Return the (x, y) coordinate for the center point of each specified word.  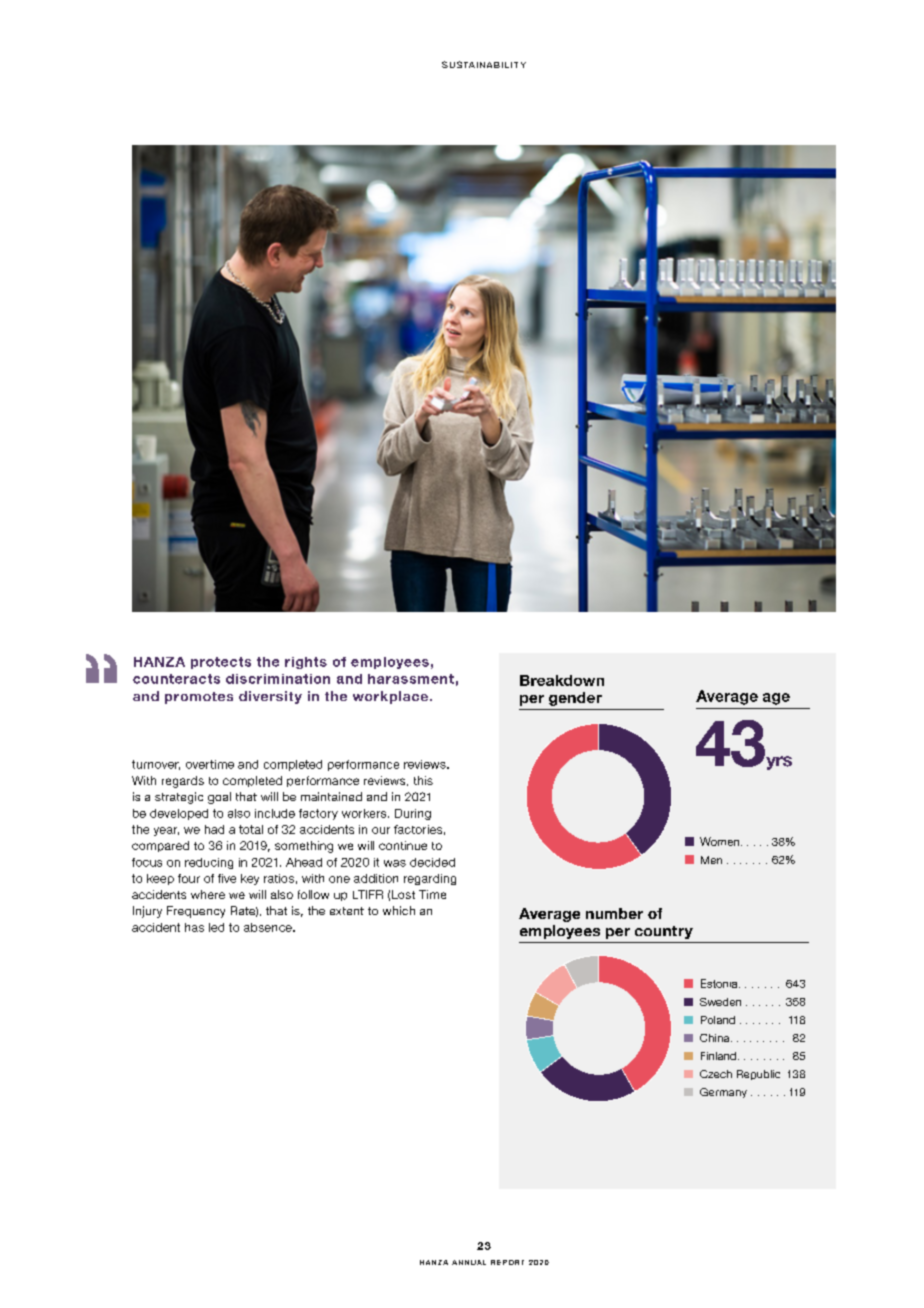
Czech (716, 1074)
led (216, 927)
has (194, 927)
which (399, 910)
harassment (411, 679)
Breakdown (562, 680)
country (664, 932)
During (413, 814)
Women (721, 841)
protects (221, 663)
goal (219, 798)
